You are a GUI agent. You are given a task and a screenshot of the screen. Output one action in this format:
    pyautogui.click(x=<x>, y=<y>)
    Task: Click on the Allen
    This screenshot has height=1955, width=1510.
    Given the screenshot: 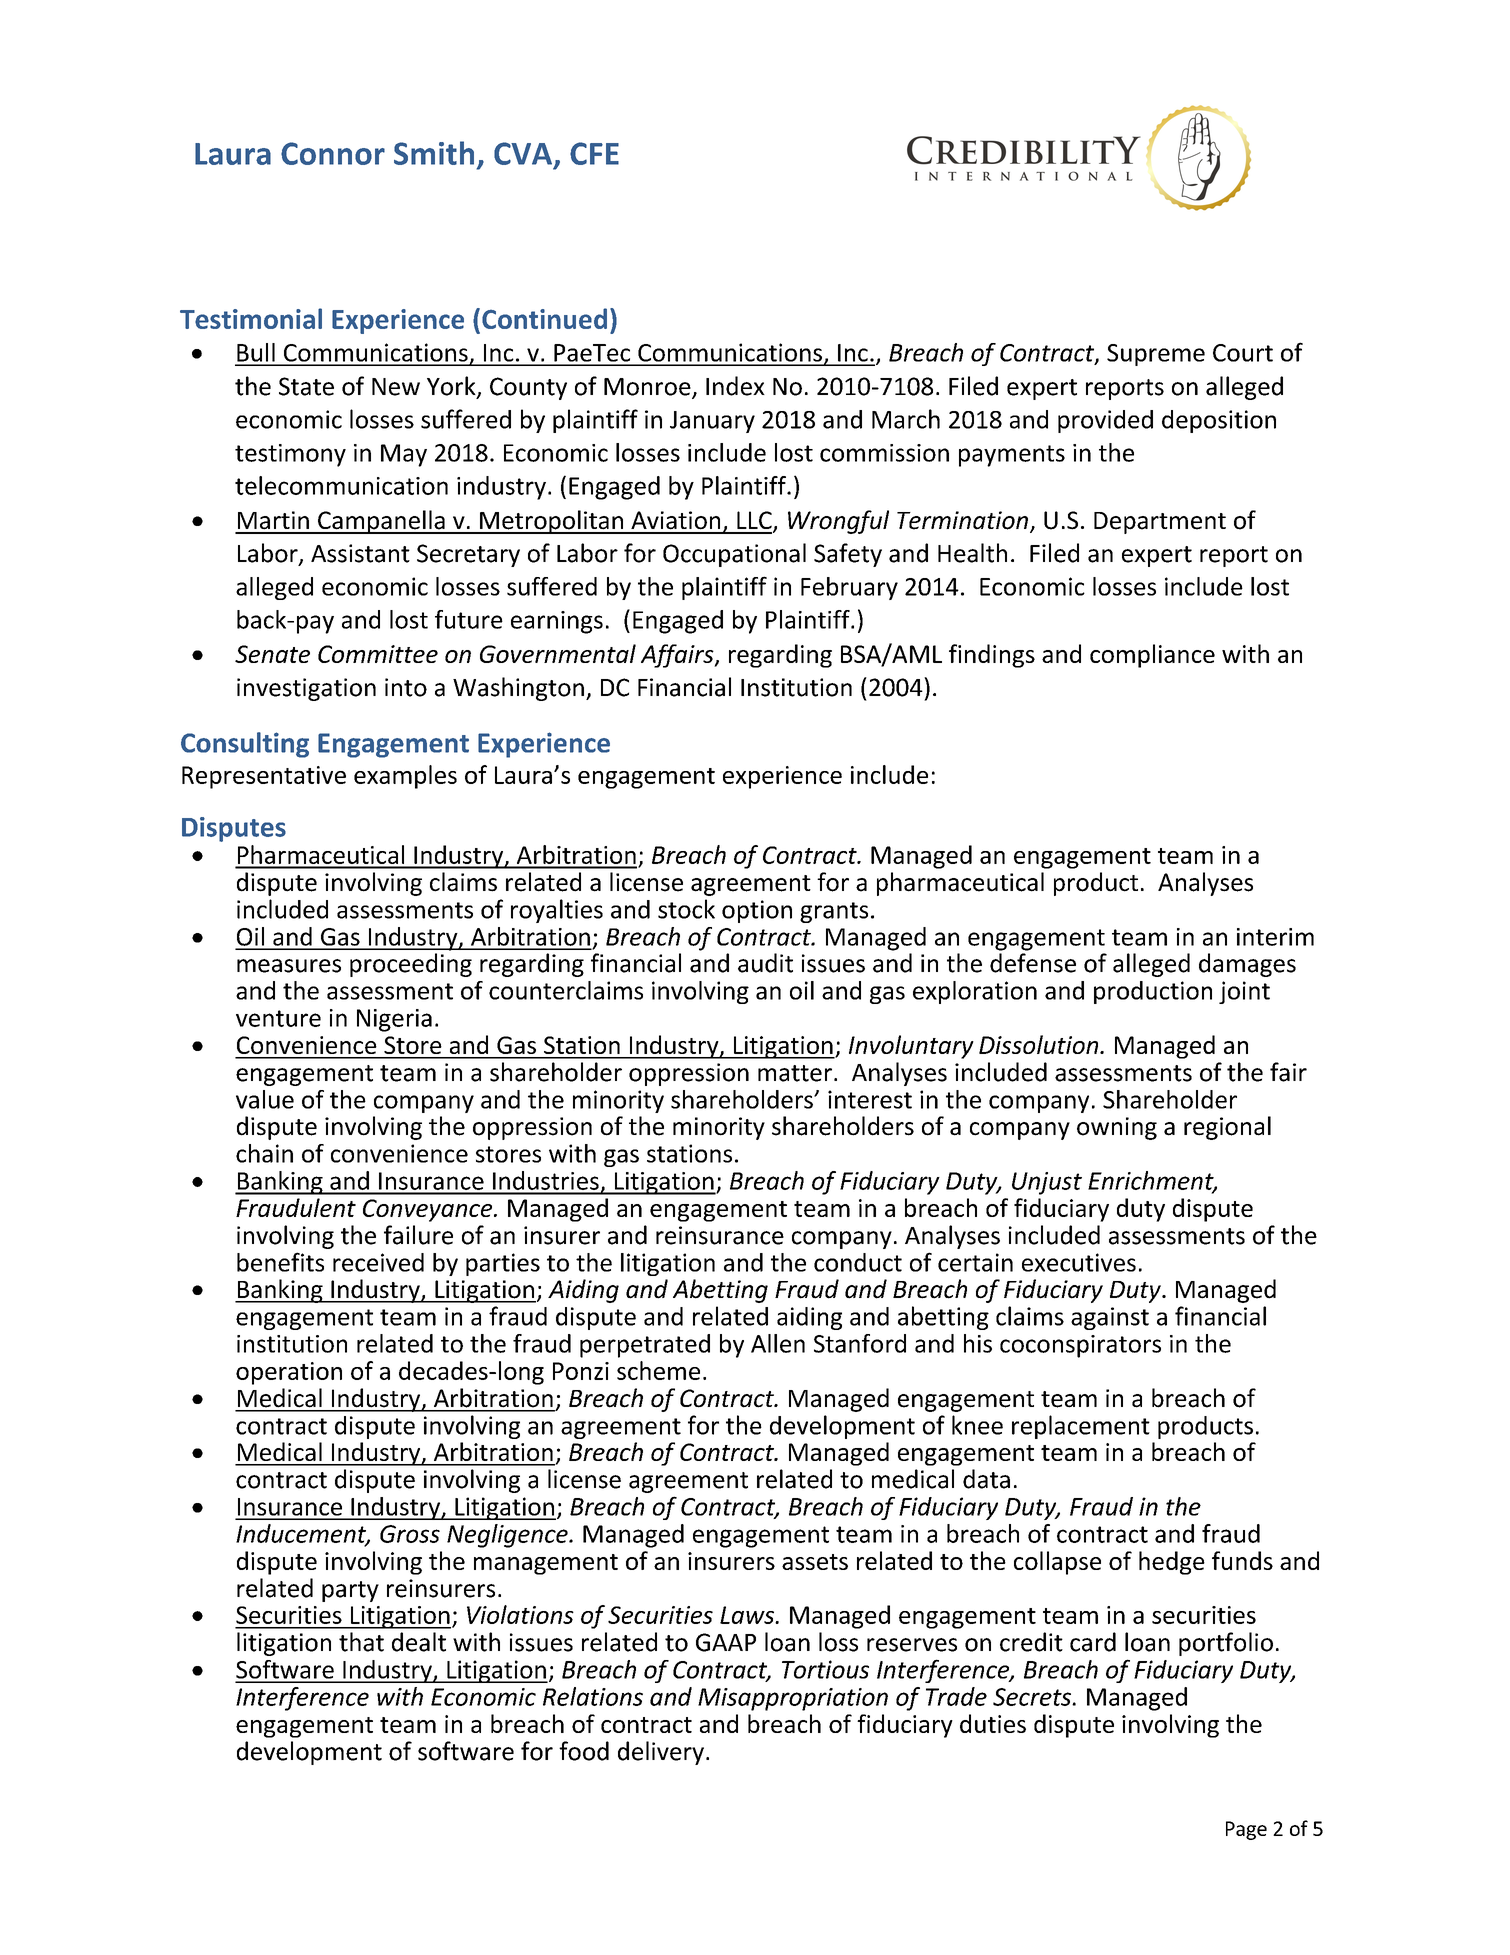 What is the action you would take?
    pyautogui.click(x=778, y=1343)
